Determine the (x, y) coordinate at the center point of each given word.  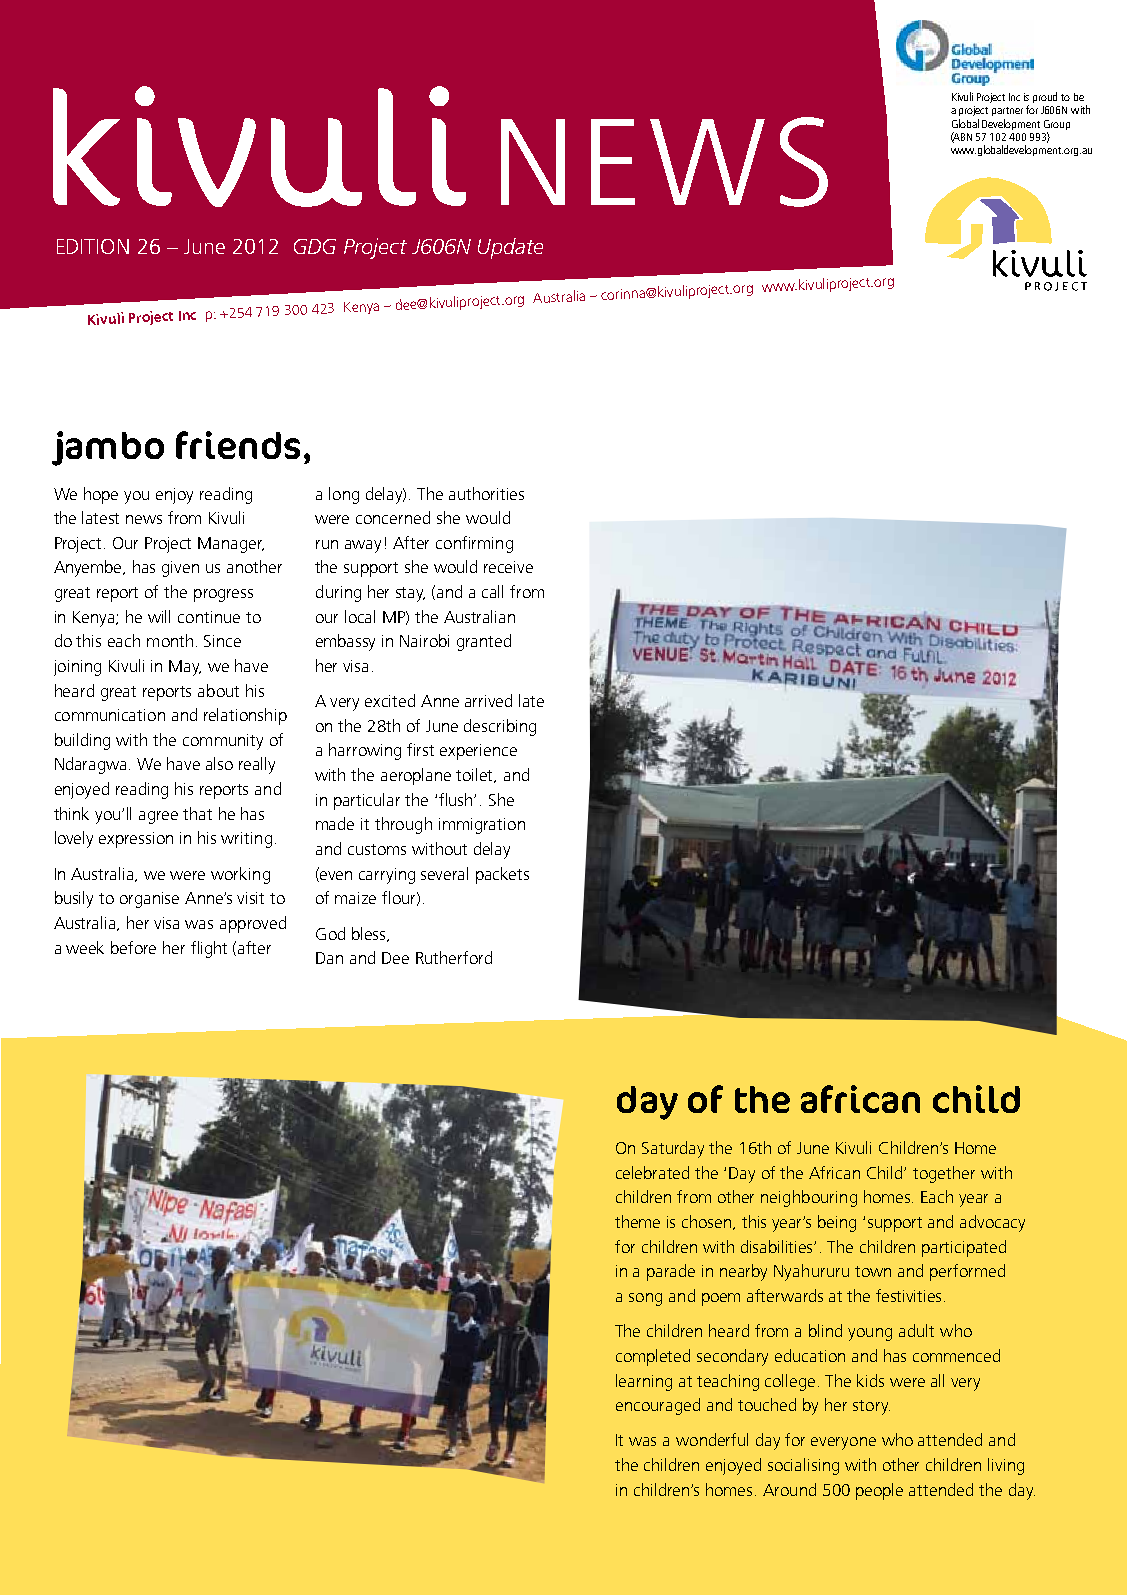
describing (500, 727)
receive (508, 567)
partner (1007, 111)
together (944, 1174)
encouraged (658, 1406)
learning (644, 1382)
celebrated (652, 1172)
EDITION (93, 246)
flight (209, 949)
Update (510, 248)
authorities (486, 493)
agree (158, 817)
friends (238, 445)
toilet (476, 775)
